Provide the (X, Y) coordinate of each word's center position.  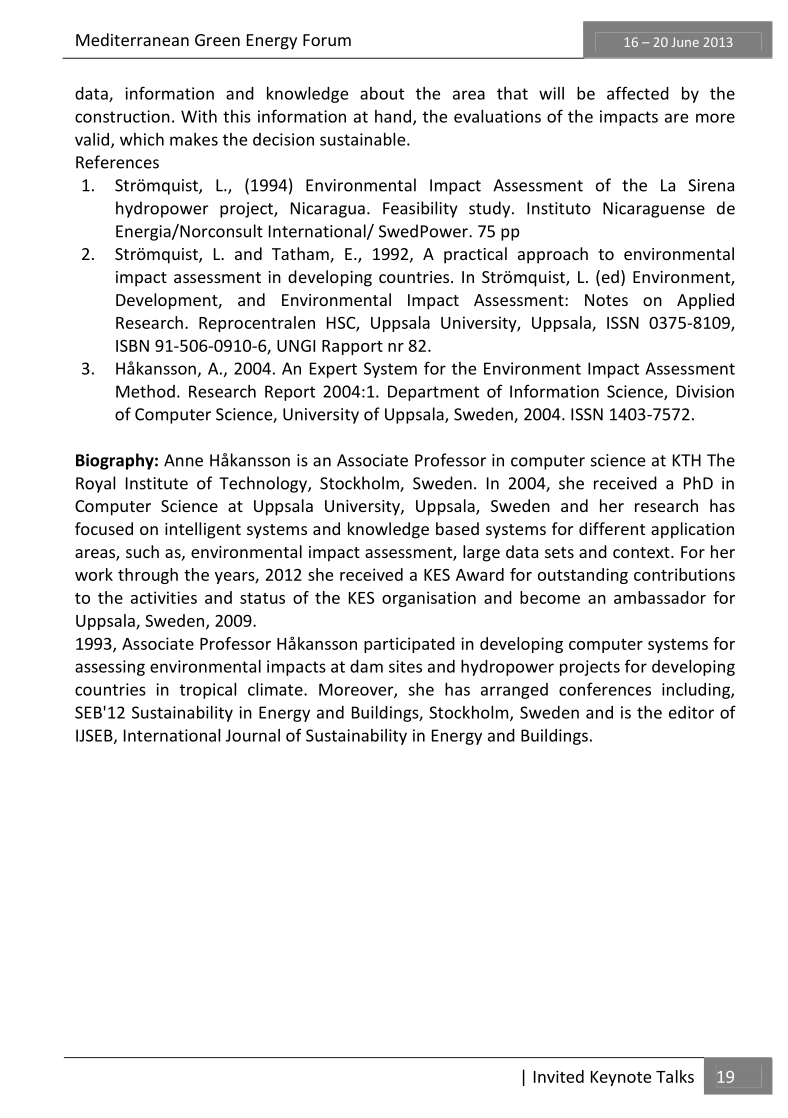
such (142, 551)
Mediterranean (132, 39)
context (642, 552)
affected (638, 93)
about (382, 93)
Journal (253, 735)
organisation (429, 599)
